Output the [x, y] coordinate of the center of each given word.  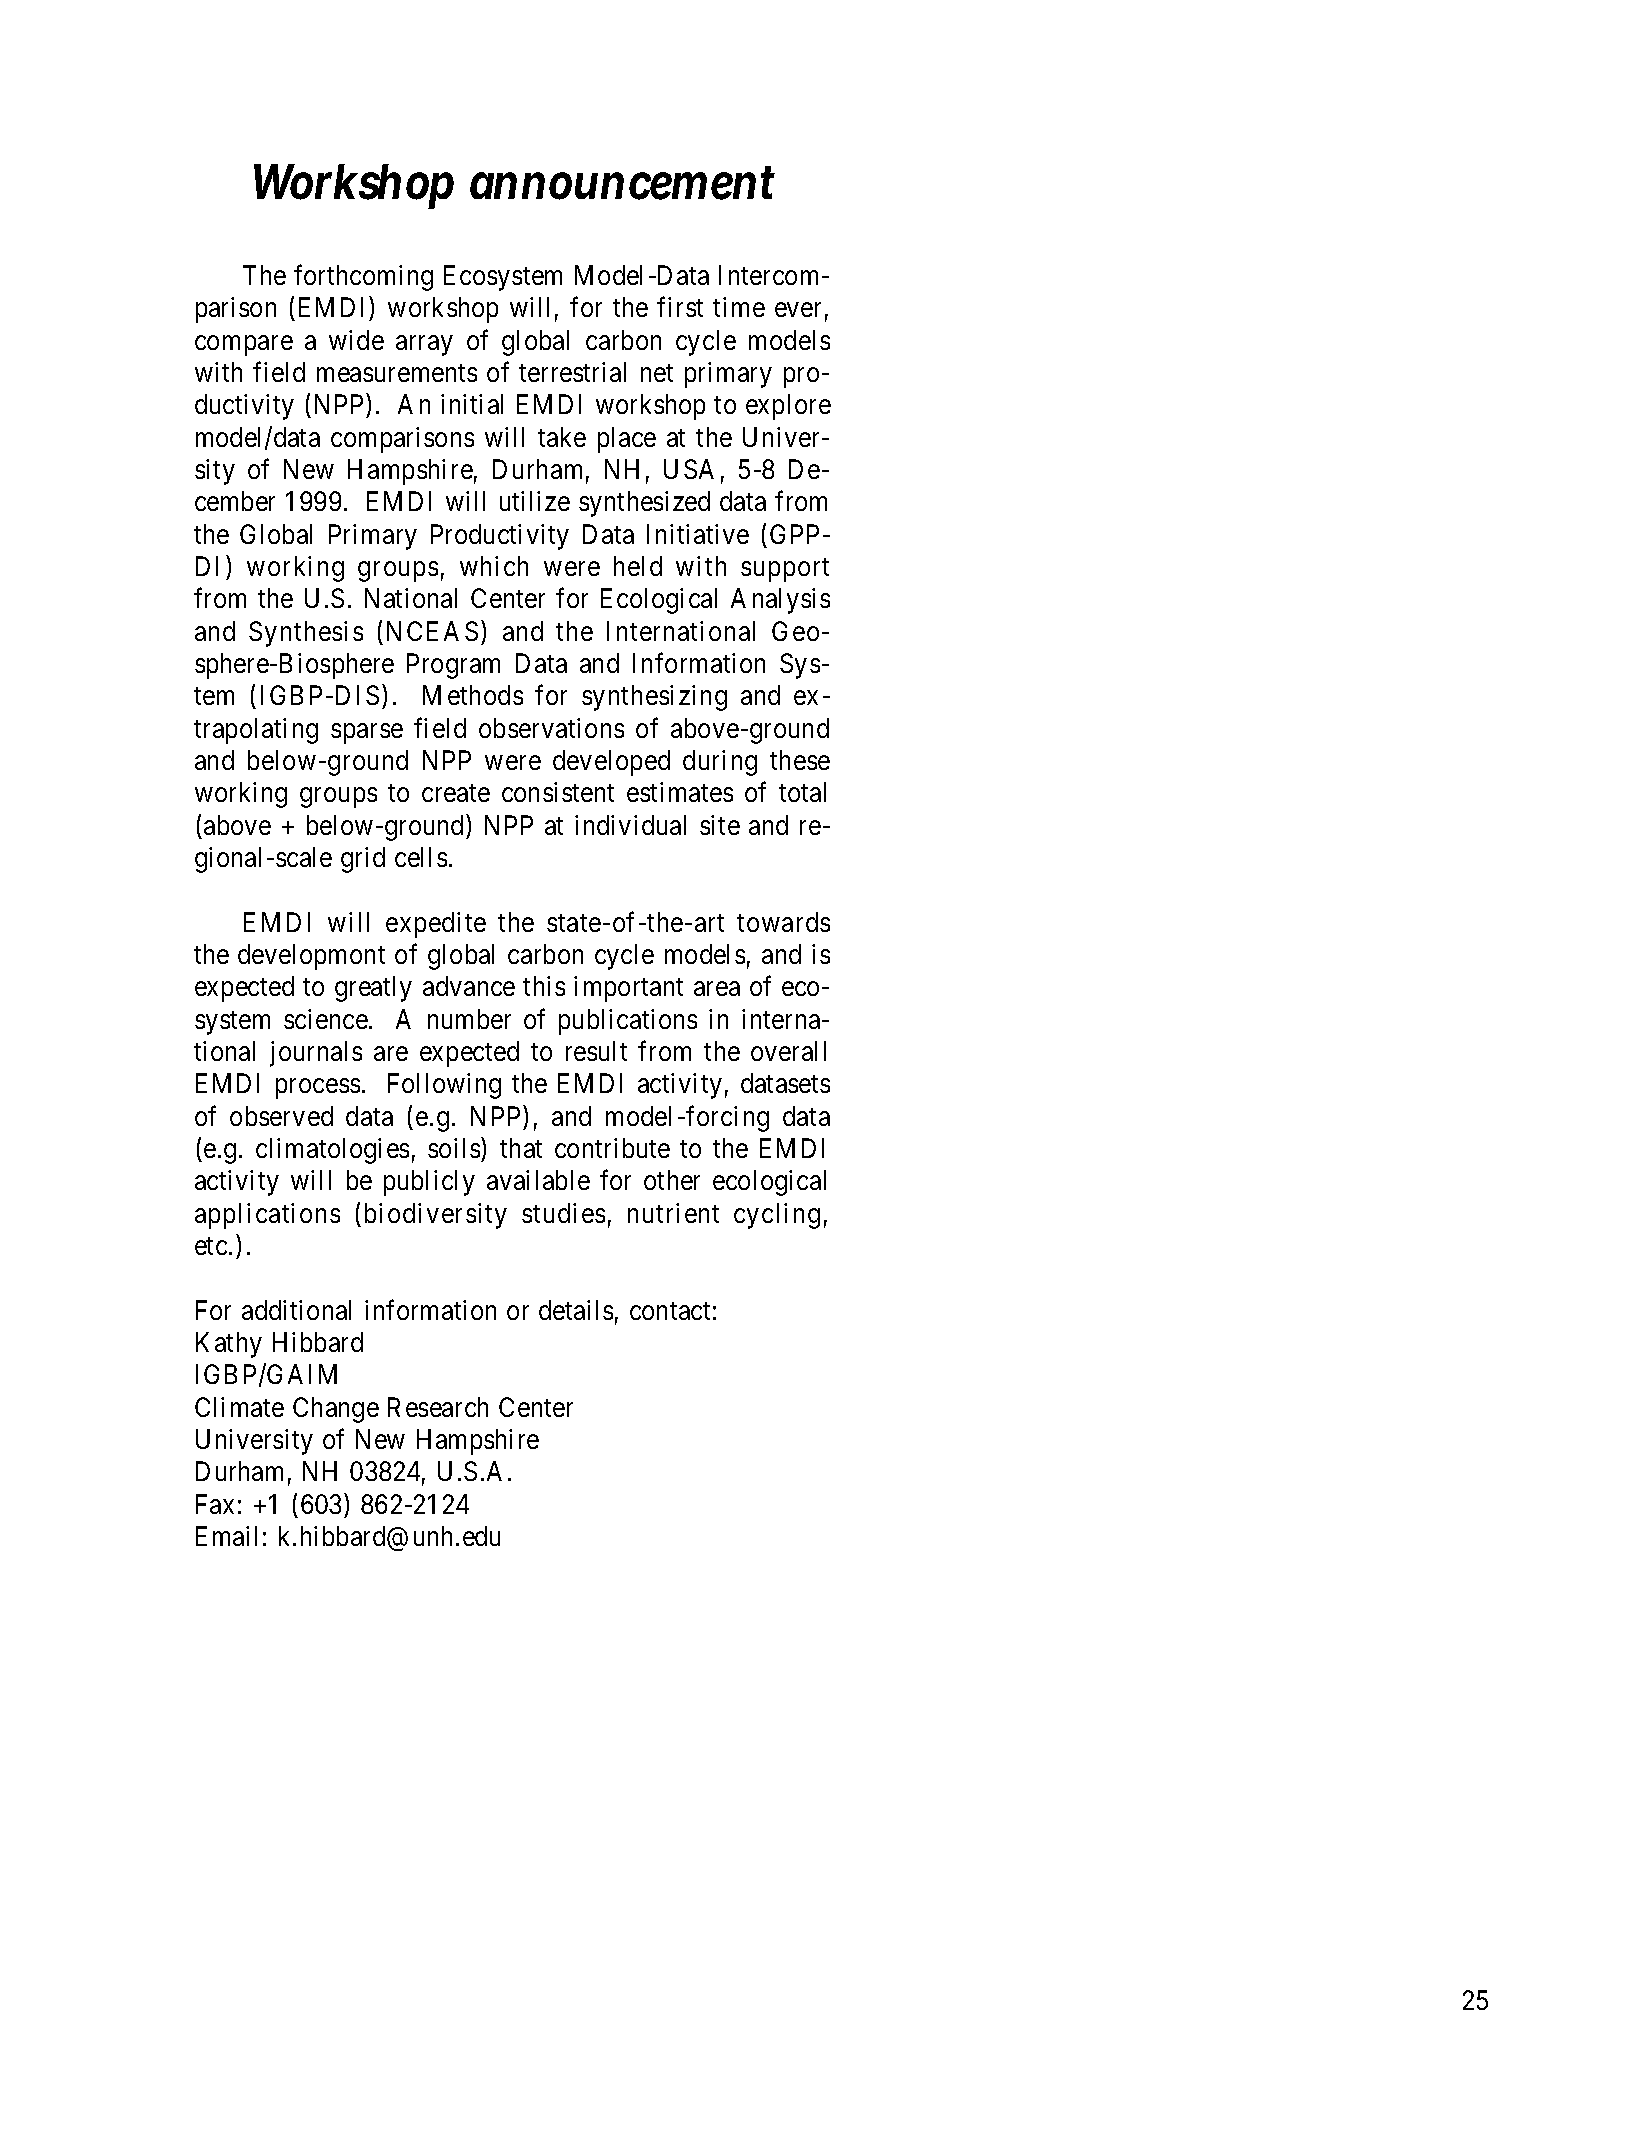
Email [226, 1536]
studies [563, 1213]
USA [689, 469]
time [739, 307]
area [717, 989]
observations [551, 728]
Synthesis [306, 634]
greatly [373, 989]
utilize [535, 501]
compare [244, 345]
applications [267, 1216]
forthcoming [363, 278]
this [544, 986]
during [720, 763]
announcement [622, 184]
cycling [777, 1216]
